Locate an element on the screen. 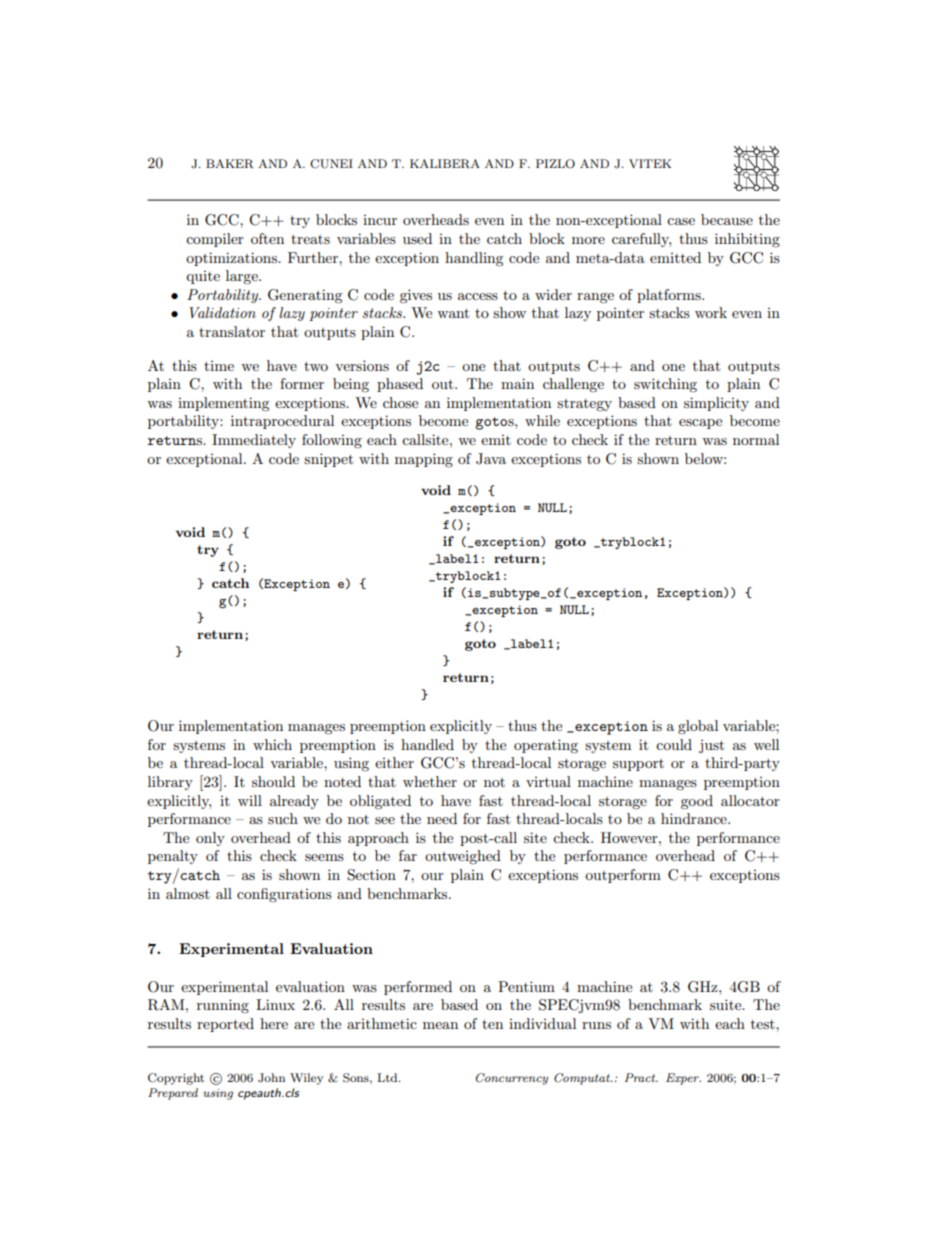 Image resolution: width=952 pixels, height=1233 pixels. John is located at coordinates (271, 1078).
